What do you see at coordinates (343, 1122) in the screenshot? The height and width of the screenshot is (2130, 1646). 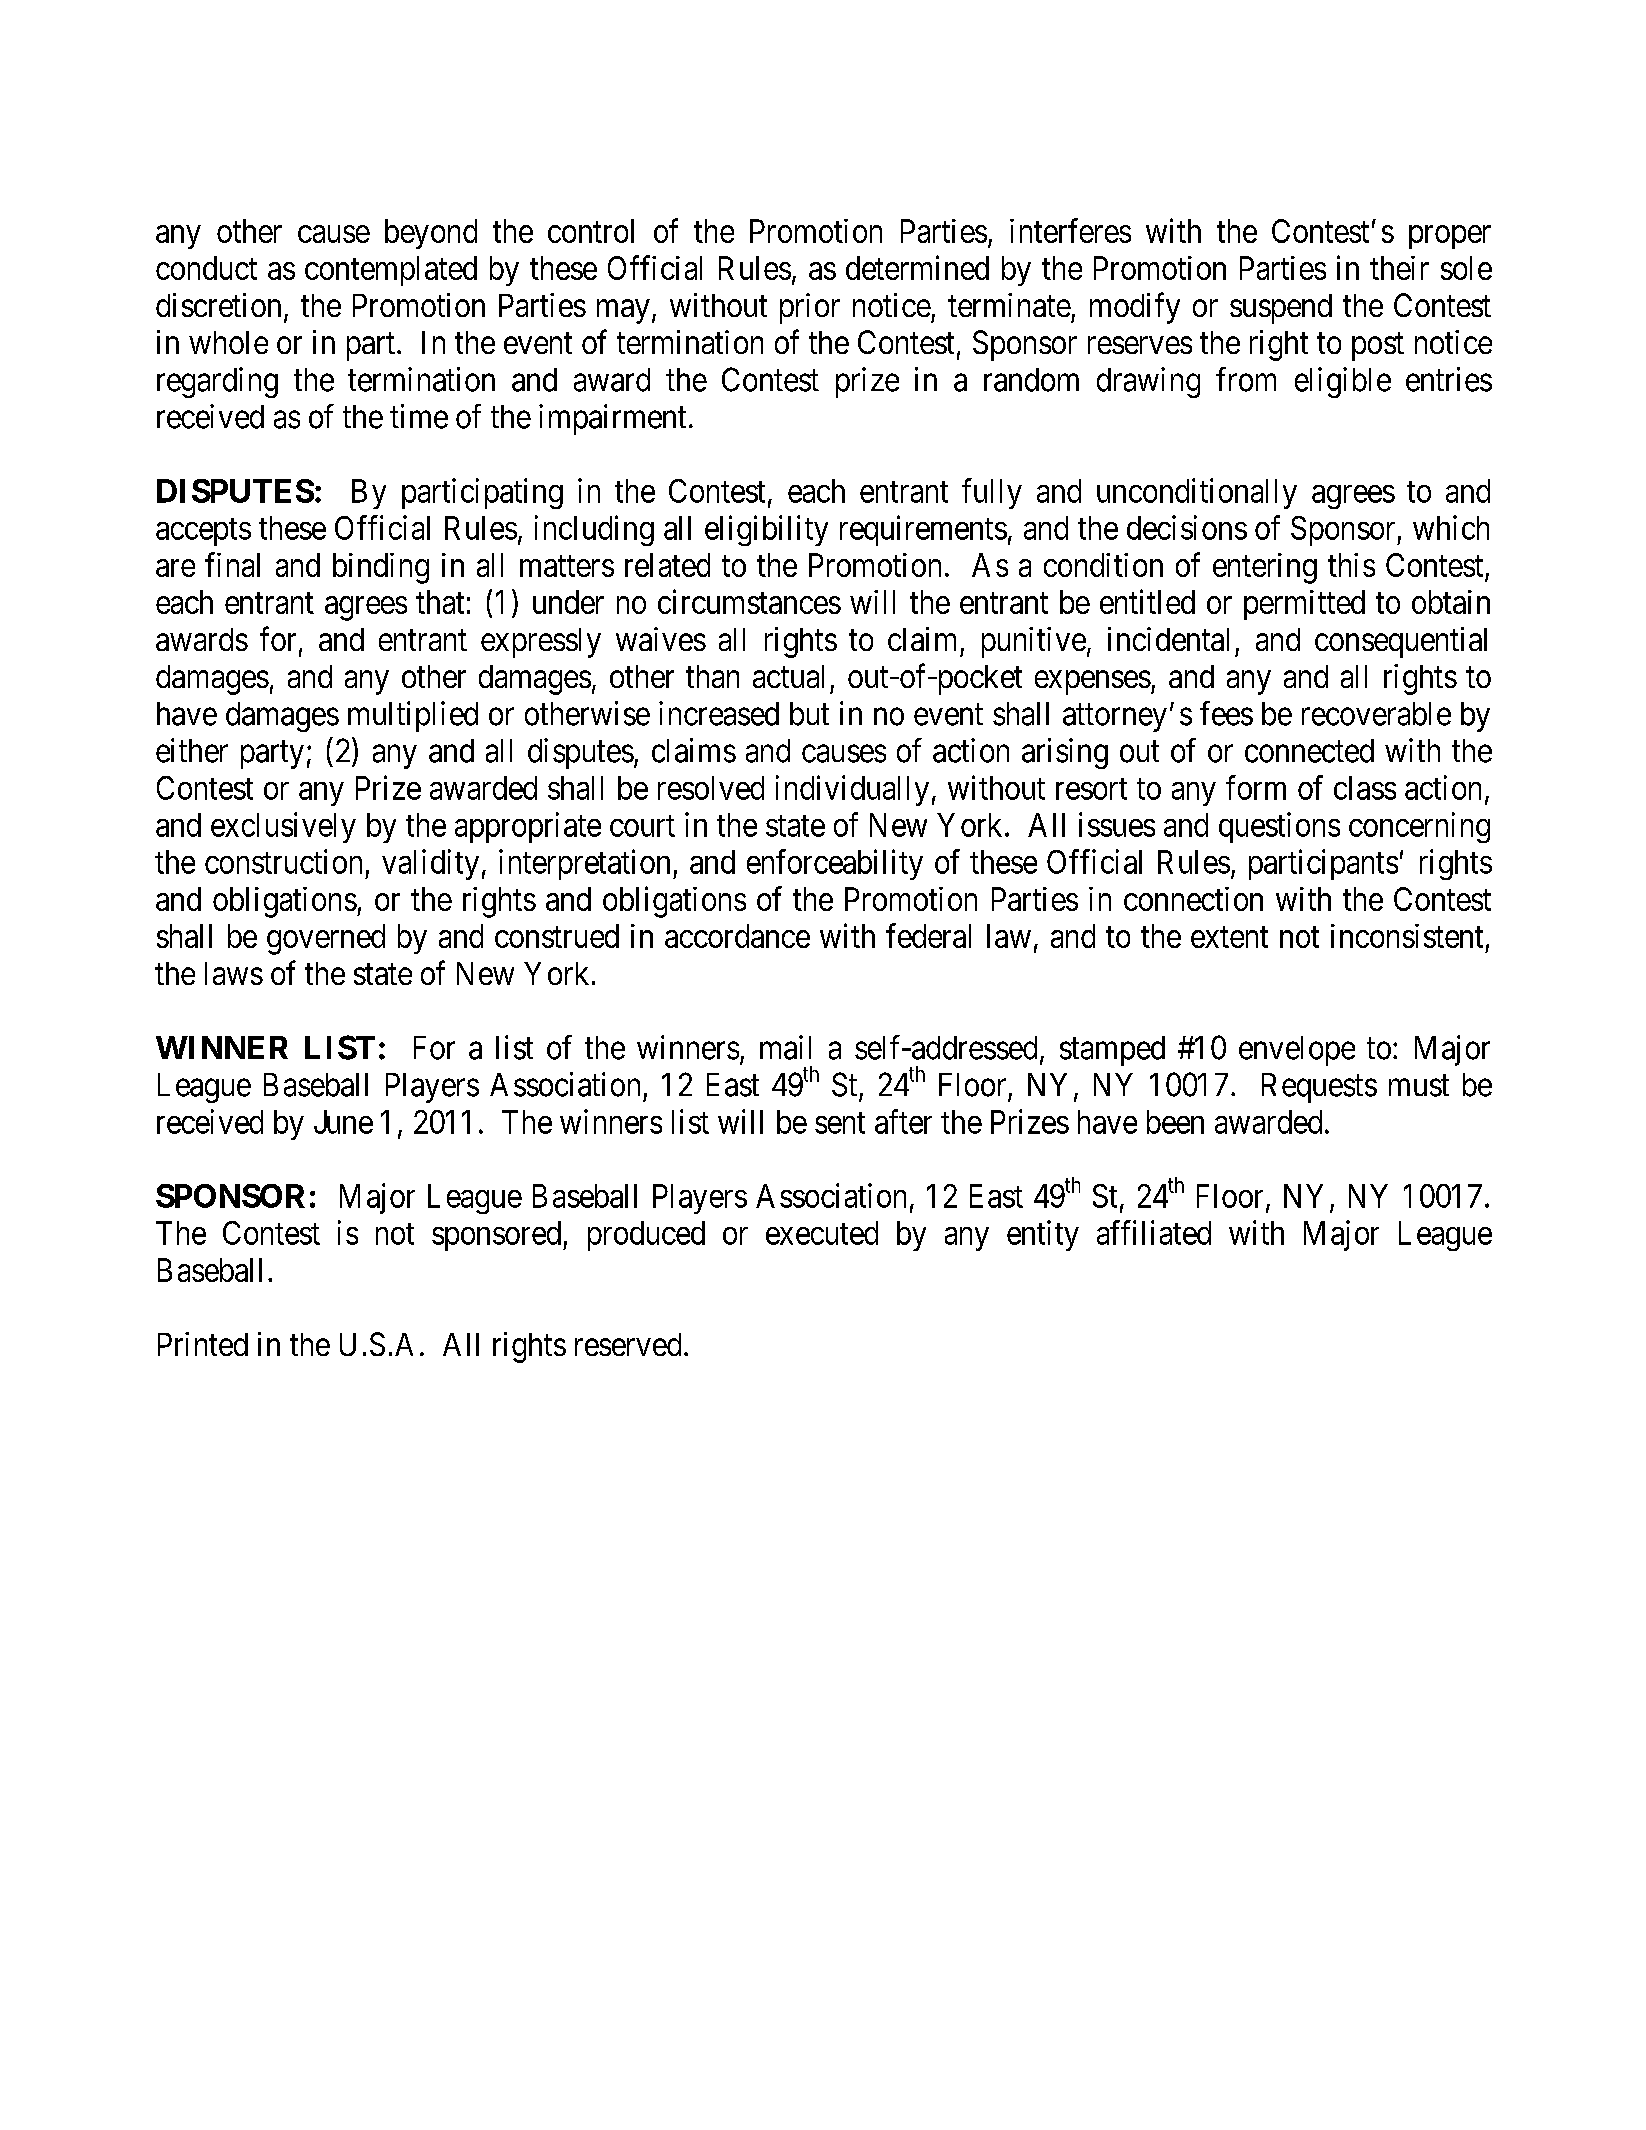 I see `June` at bounding box center [343, 1122].
